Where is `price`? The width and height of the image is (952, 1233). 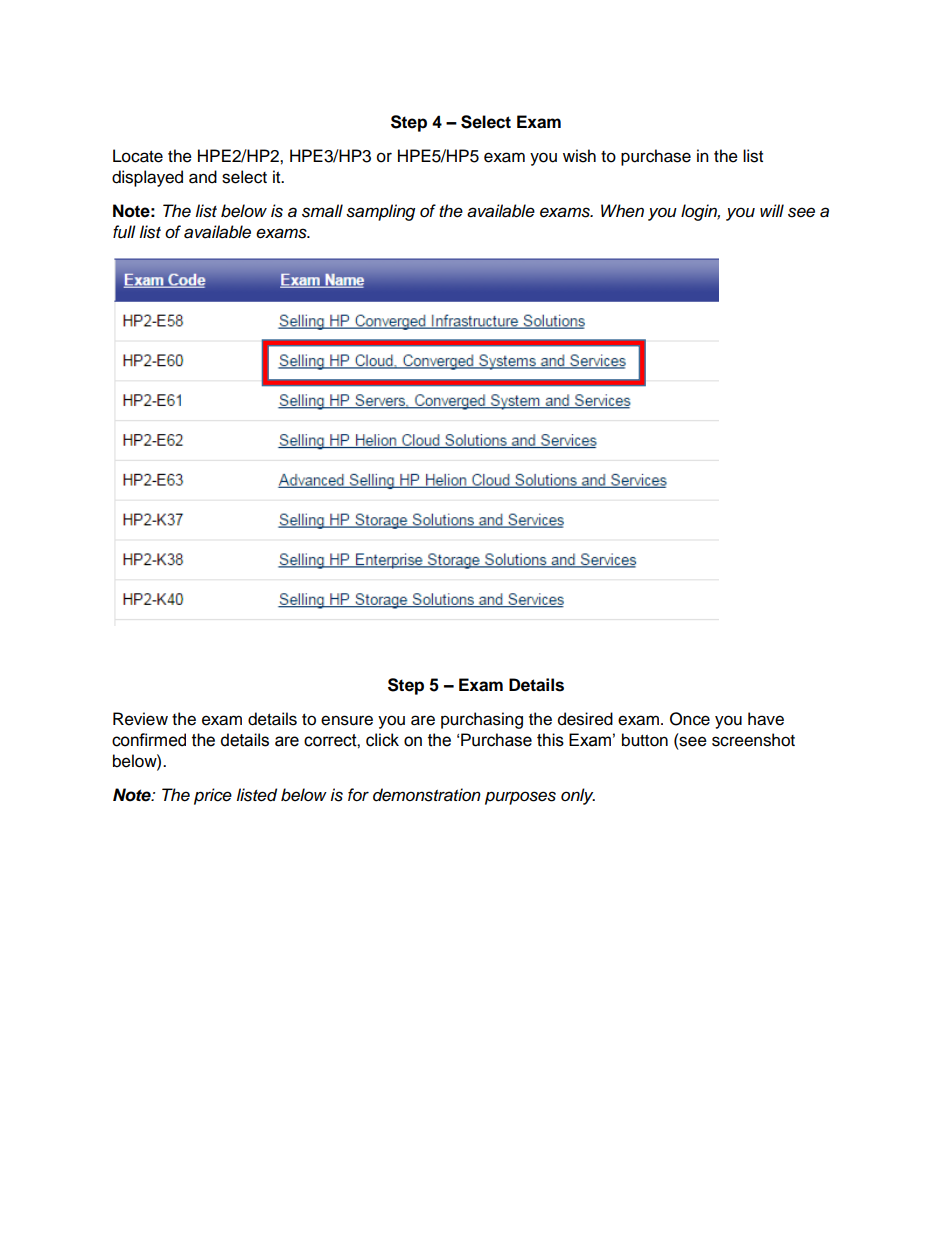
price is located at coordinates (213, 796).
